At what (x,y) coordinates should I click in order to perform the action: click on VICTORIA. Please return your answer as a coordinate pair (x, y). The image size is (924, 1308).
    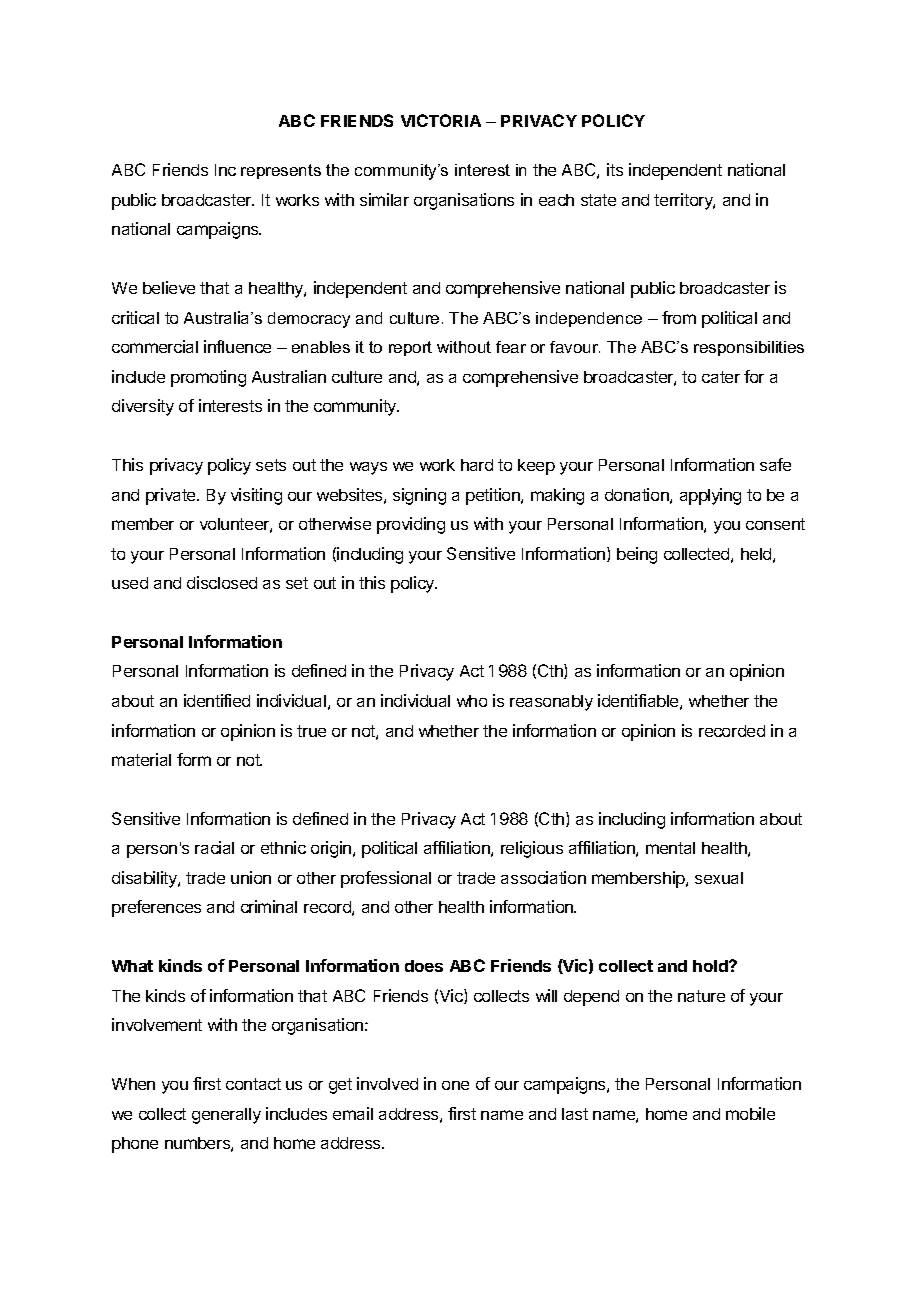
    Looking at the image, I should click on (441, 120).
